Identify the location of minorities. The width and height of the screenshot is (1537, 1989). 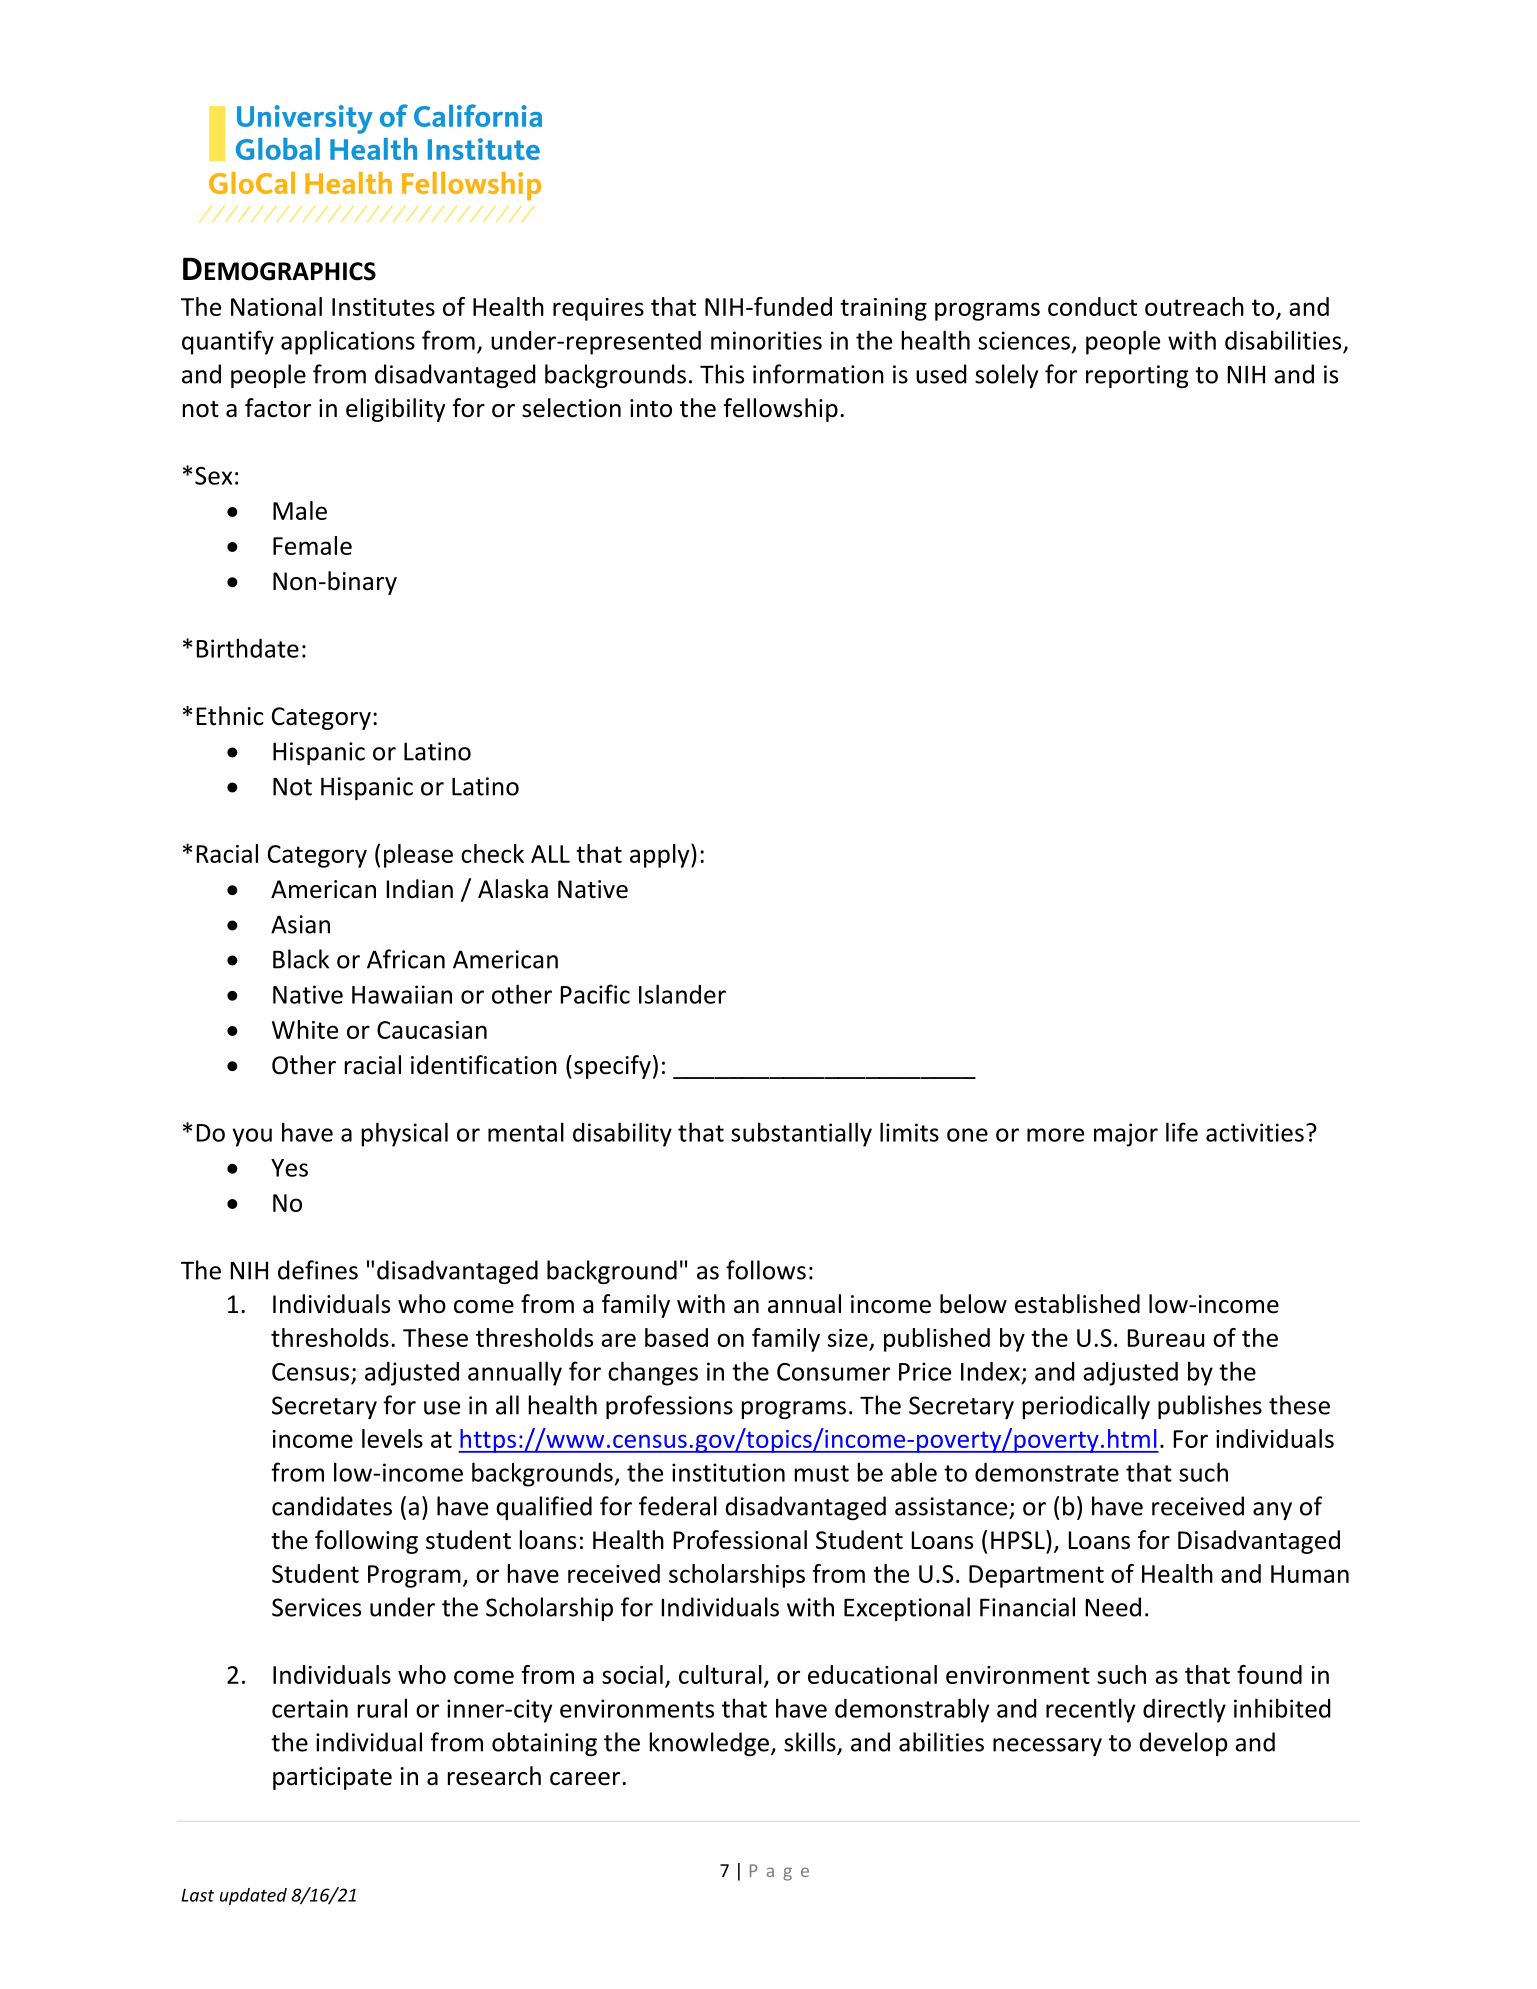
(766, 340).
